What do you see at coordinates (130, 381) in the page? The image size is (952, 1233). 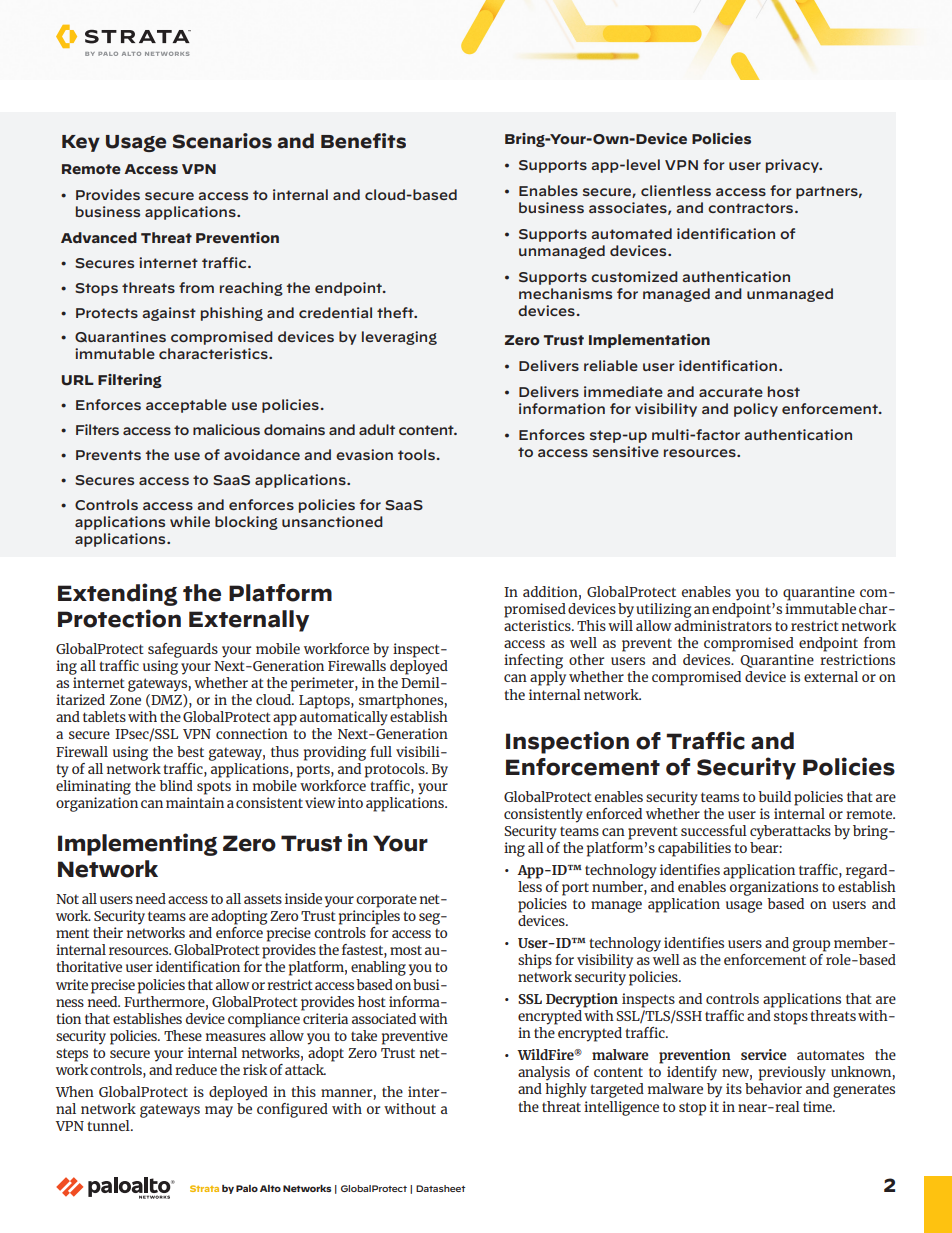 I see `Filtering` at bounding box center [130, 381].
